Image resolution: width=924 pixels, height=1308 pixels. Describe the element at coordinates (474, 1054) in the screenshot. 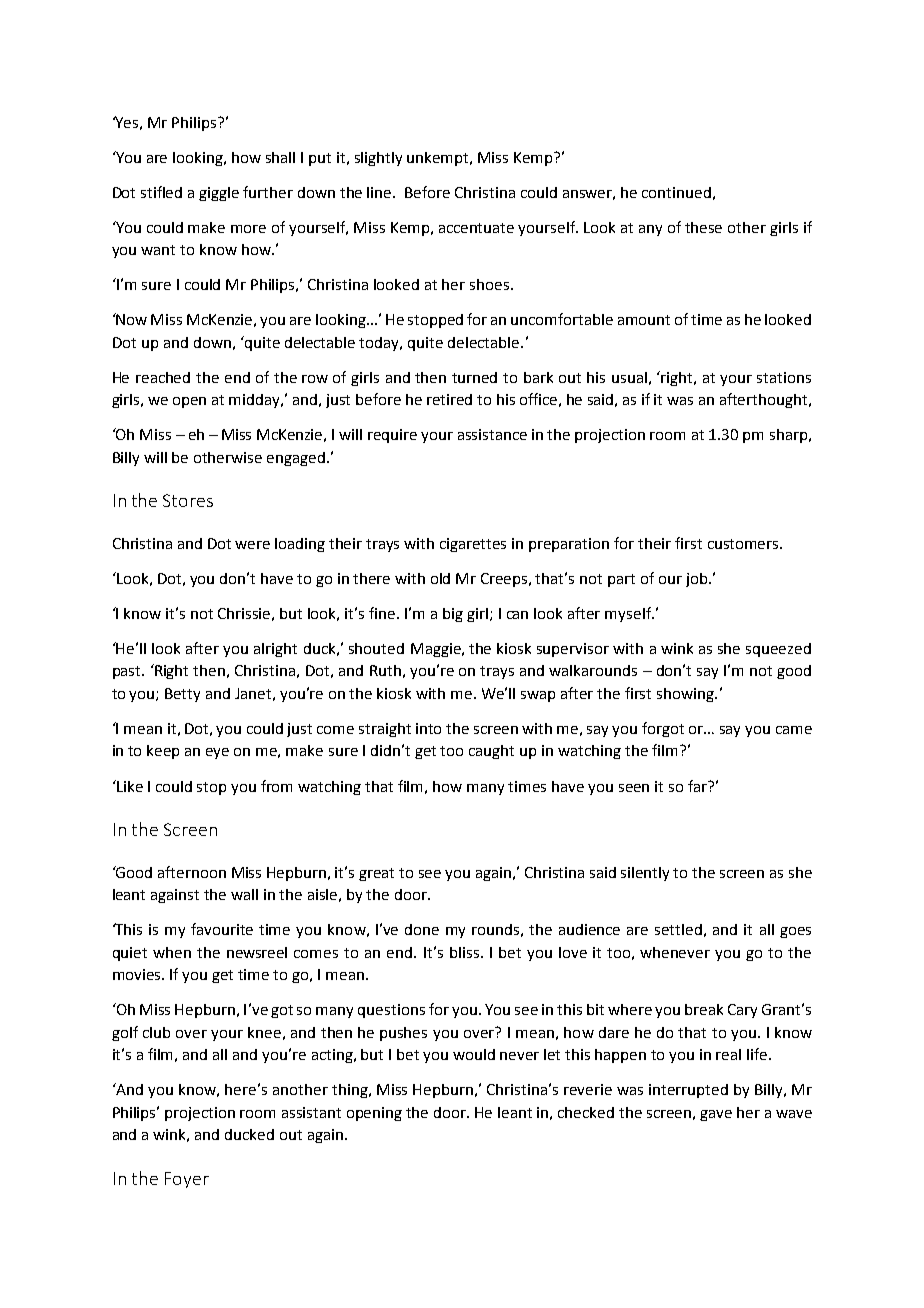

I see `would` at that location.
